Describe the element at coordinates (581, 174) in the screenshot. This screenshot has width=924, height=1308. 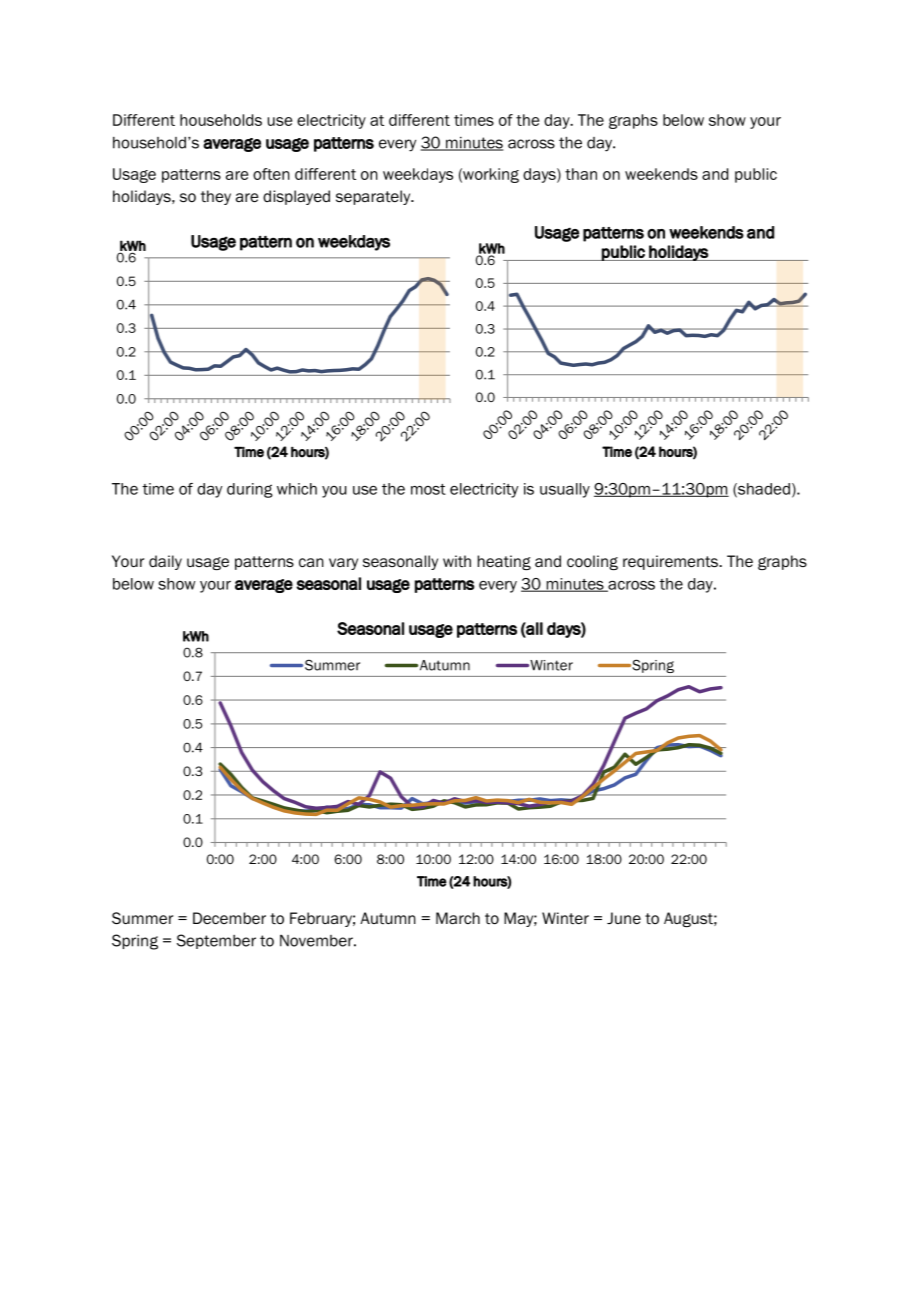
I see `than` at that location.
